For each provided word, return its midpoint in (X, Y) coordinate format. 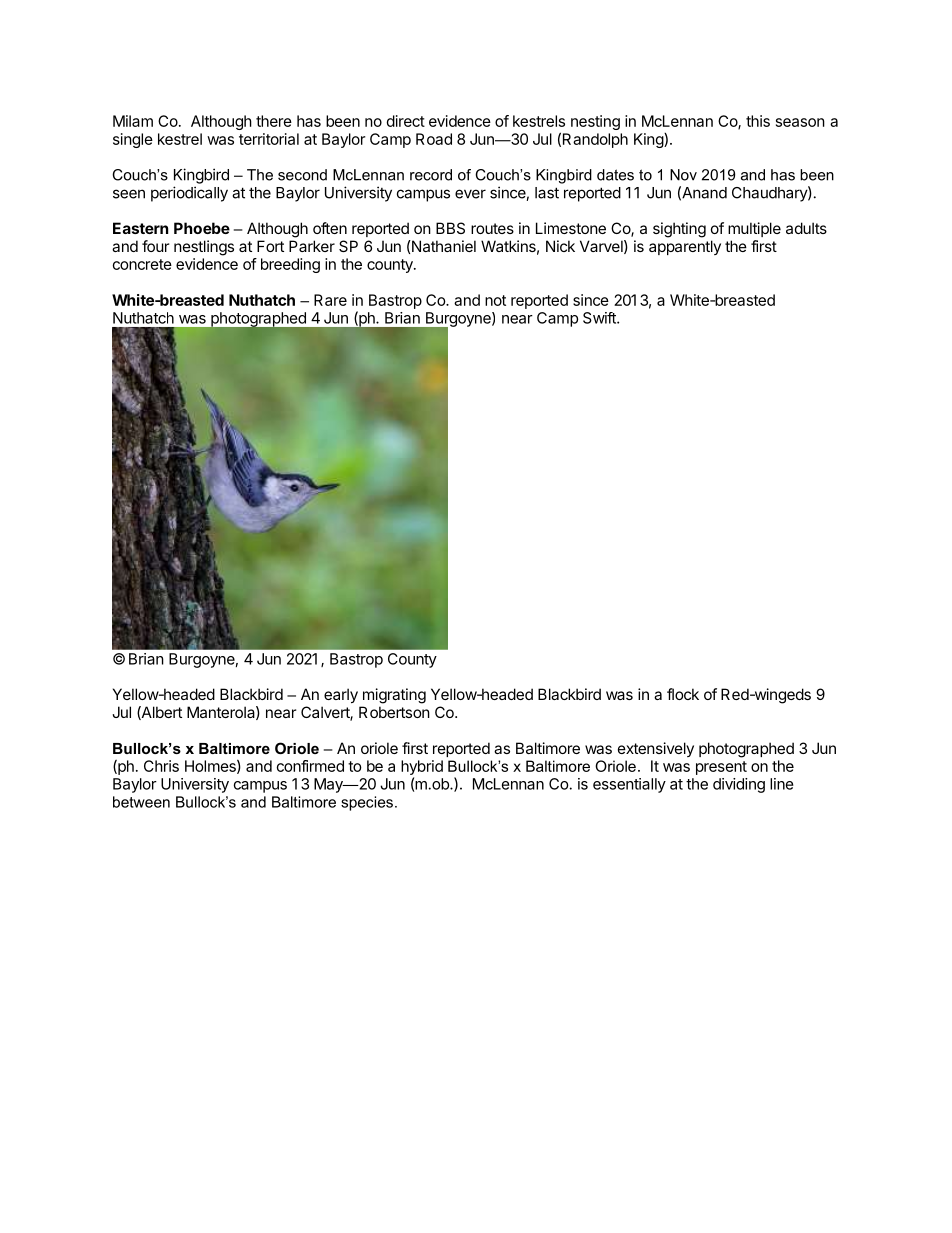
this (758, 121)
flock (683, 694)
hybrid (422, 769)
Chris (161, 766)
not (495, 300)
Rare (330, 300)
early (341, 695)
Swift (600, 318)
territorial (269, 139)
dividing (739, 785)
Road (434, 139)
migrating (394, 696)
